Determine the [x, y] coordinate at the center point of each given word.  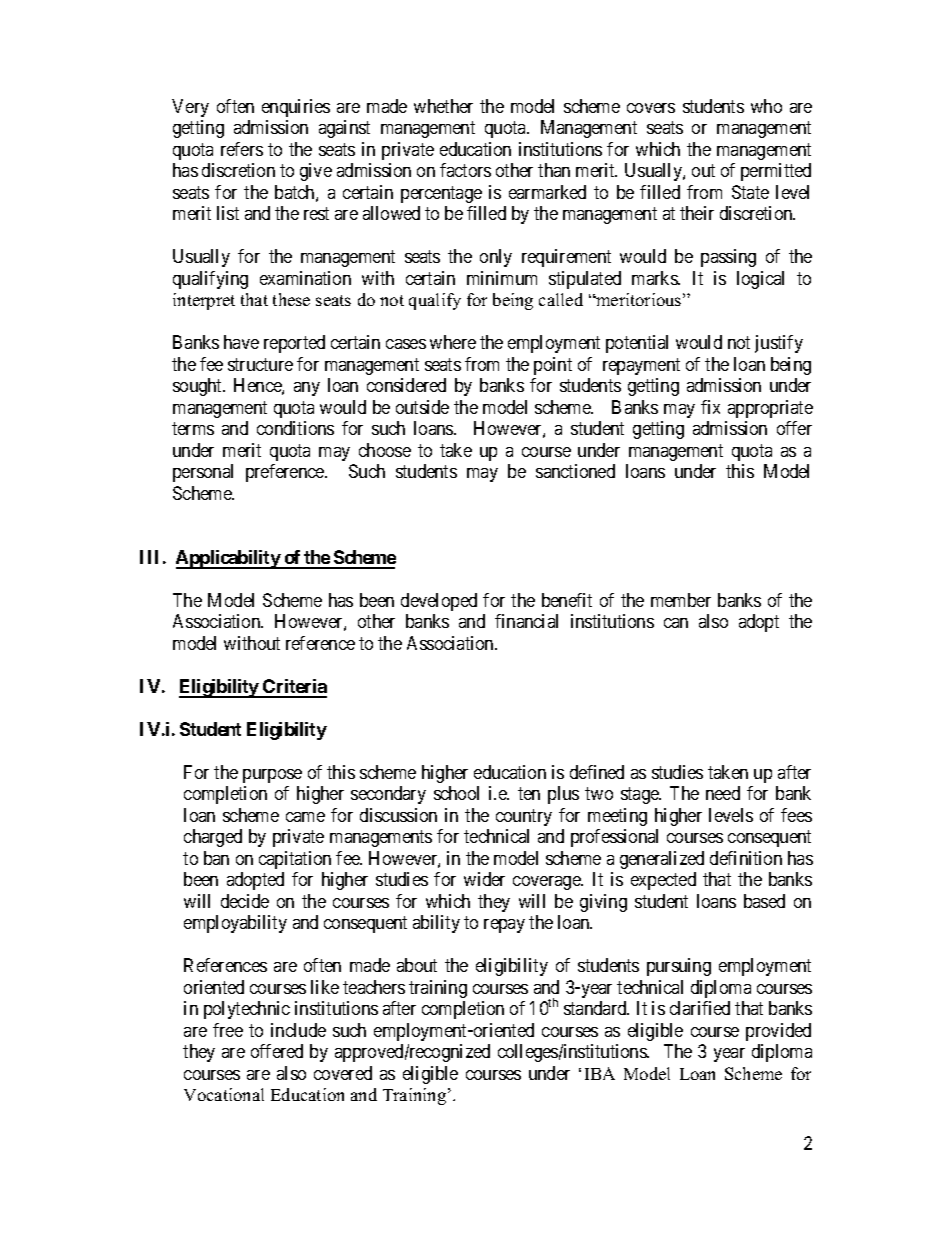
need [723, 793]
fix [710, 407]
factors [465, 170]
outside [422, 407]
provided [778, 1032]
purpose [272, 776]
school [456, 793]
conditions [295, 428]
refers [242, 149]
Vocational [224, 1094]
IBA [600, 1073]
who [766, 106]
